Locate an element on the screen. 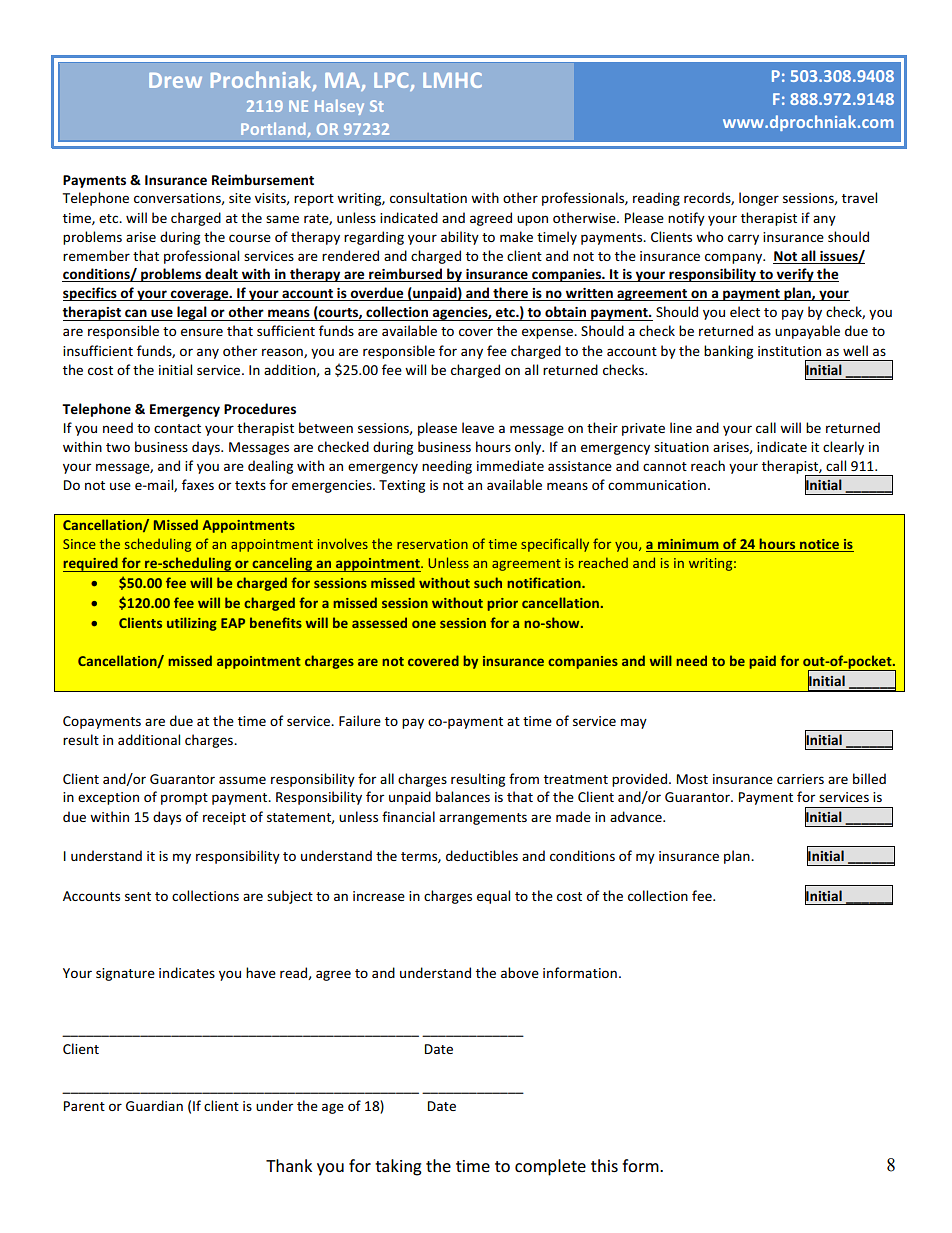 Image resolution: width=952 pixels, height=1233 pixels. legal is located at coordinates (192, 313).
